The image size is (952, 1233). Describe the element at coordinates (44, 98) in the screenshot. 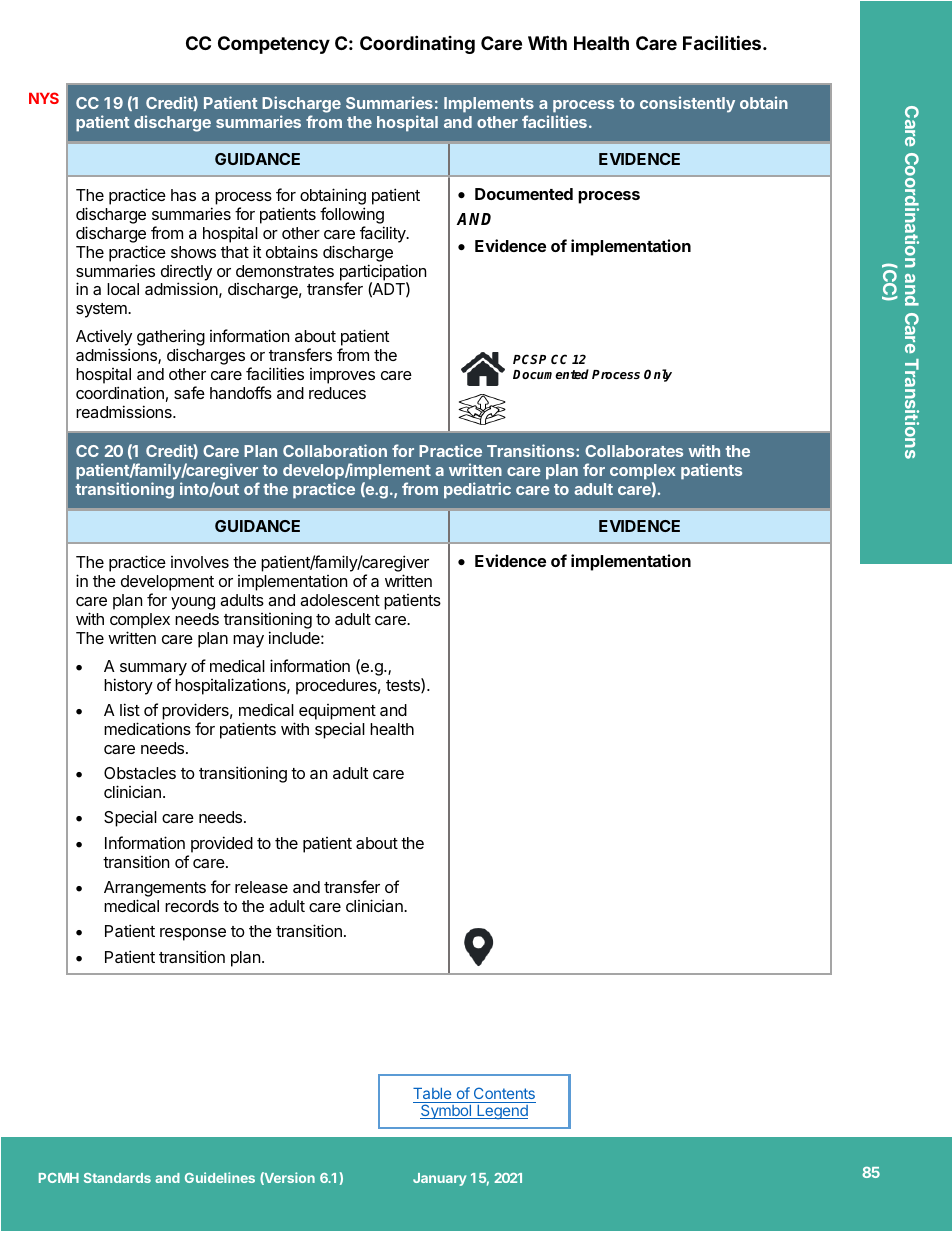

I see `NYS` at that location.
